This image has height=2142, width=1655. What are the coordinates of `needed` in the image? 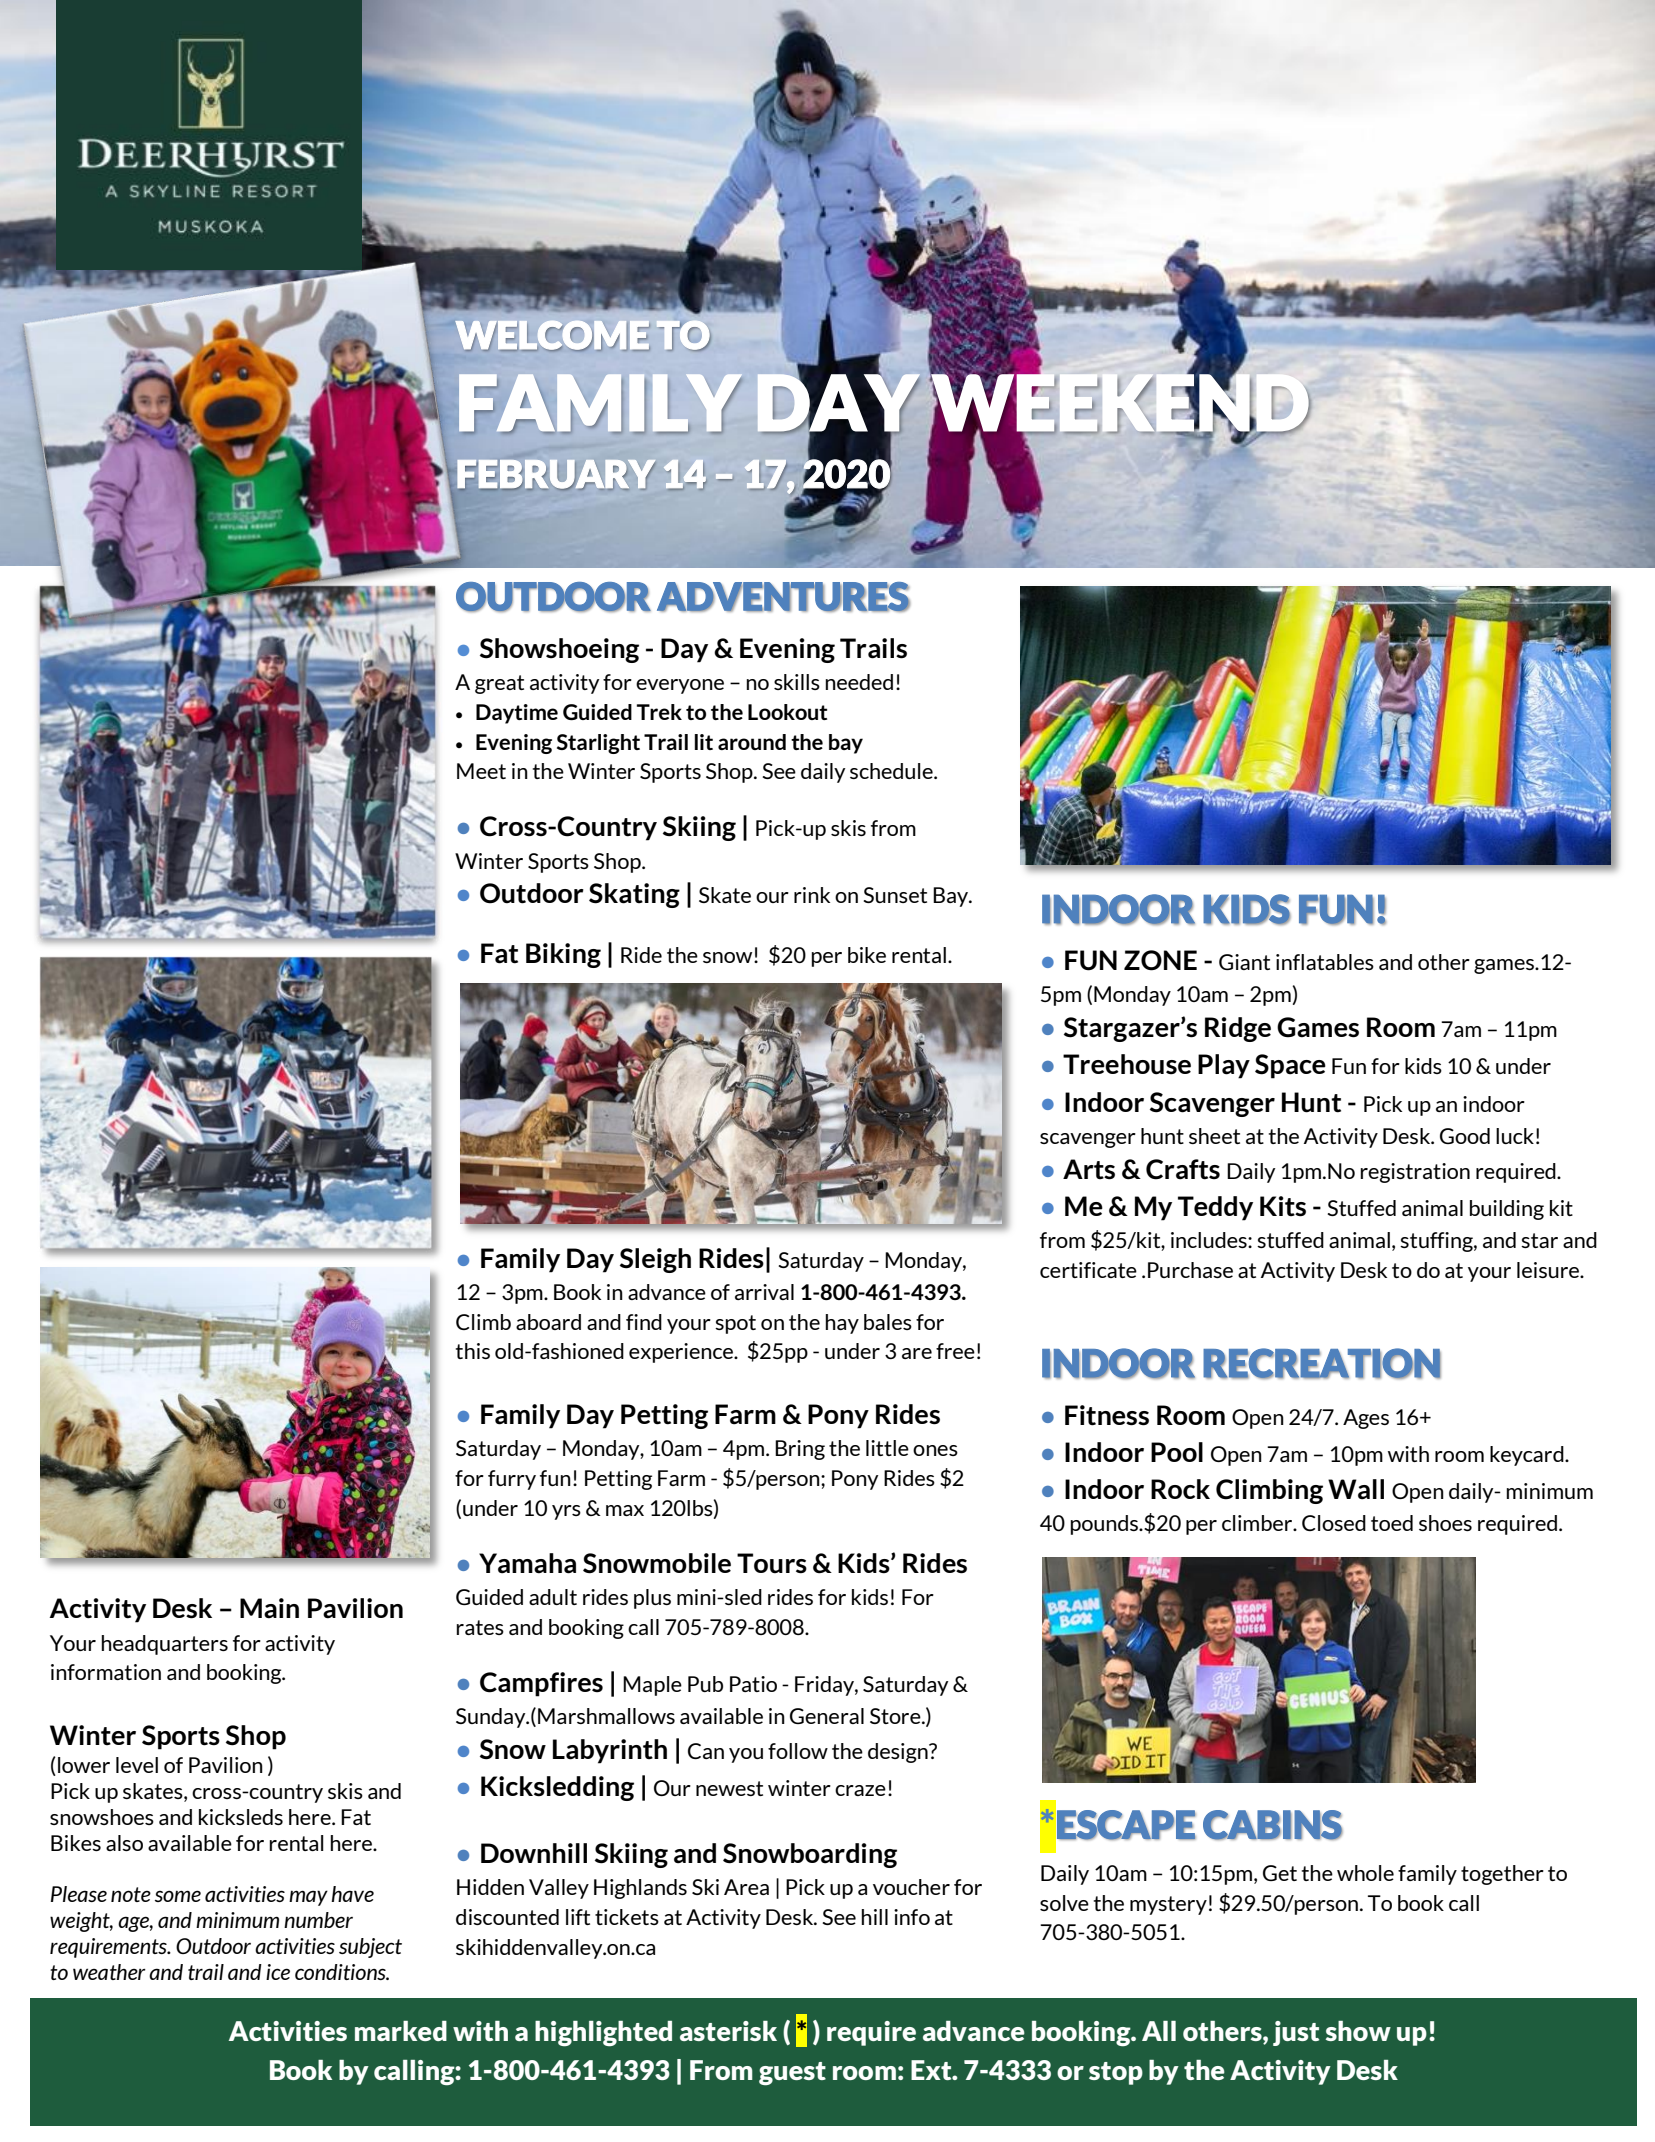 It's located at (859, 682).
